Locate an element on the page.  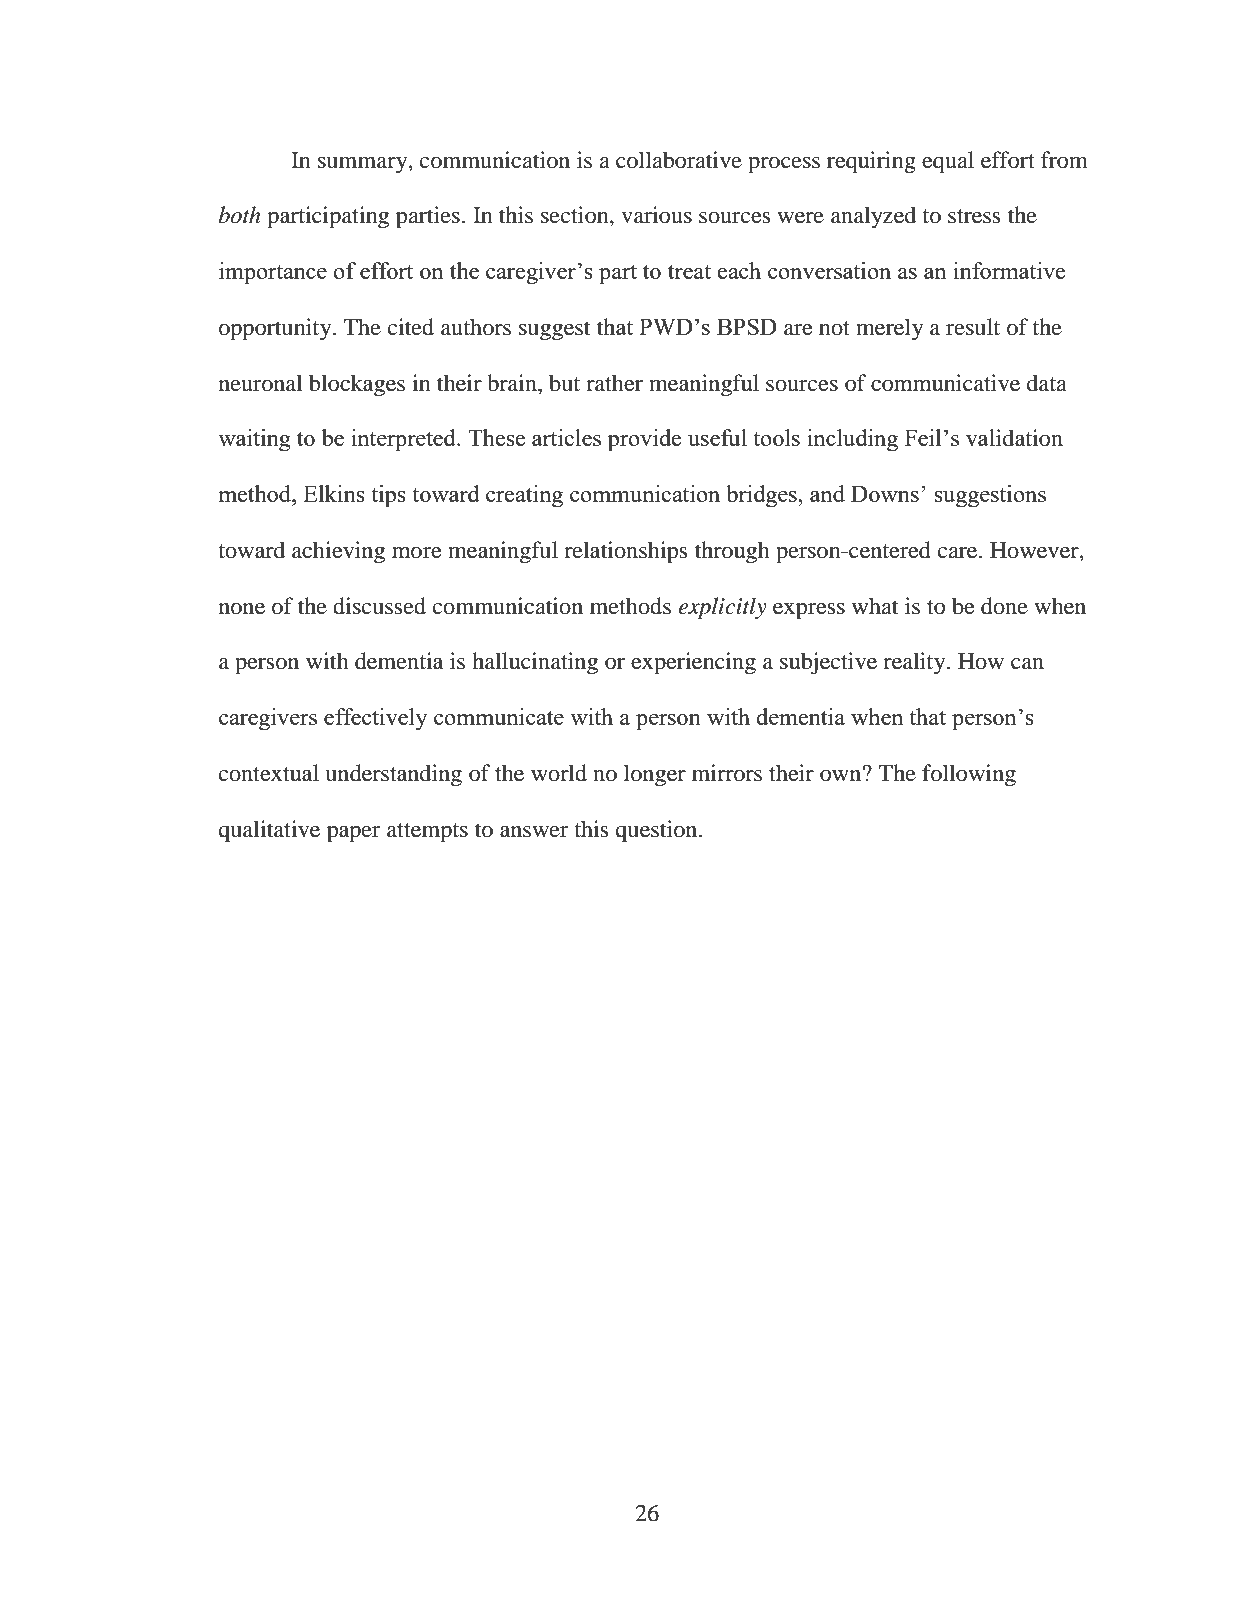
collaborative is located at coordinates (679, 160).
